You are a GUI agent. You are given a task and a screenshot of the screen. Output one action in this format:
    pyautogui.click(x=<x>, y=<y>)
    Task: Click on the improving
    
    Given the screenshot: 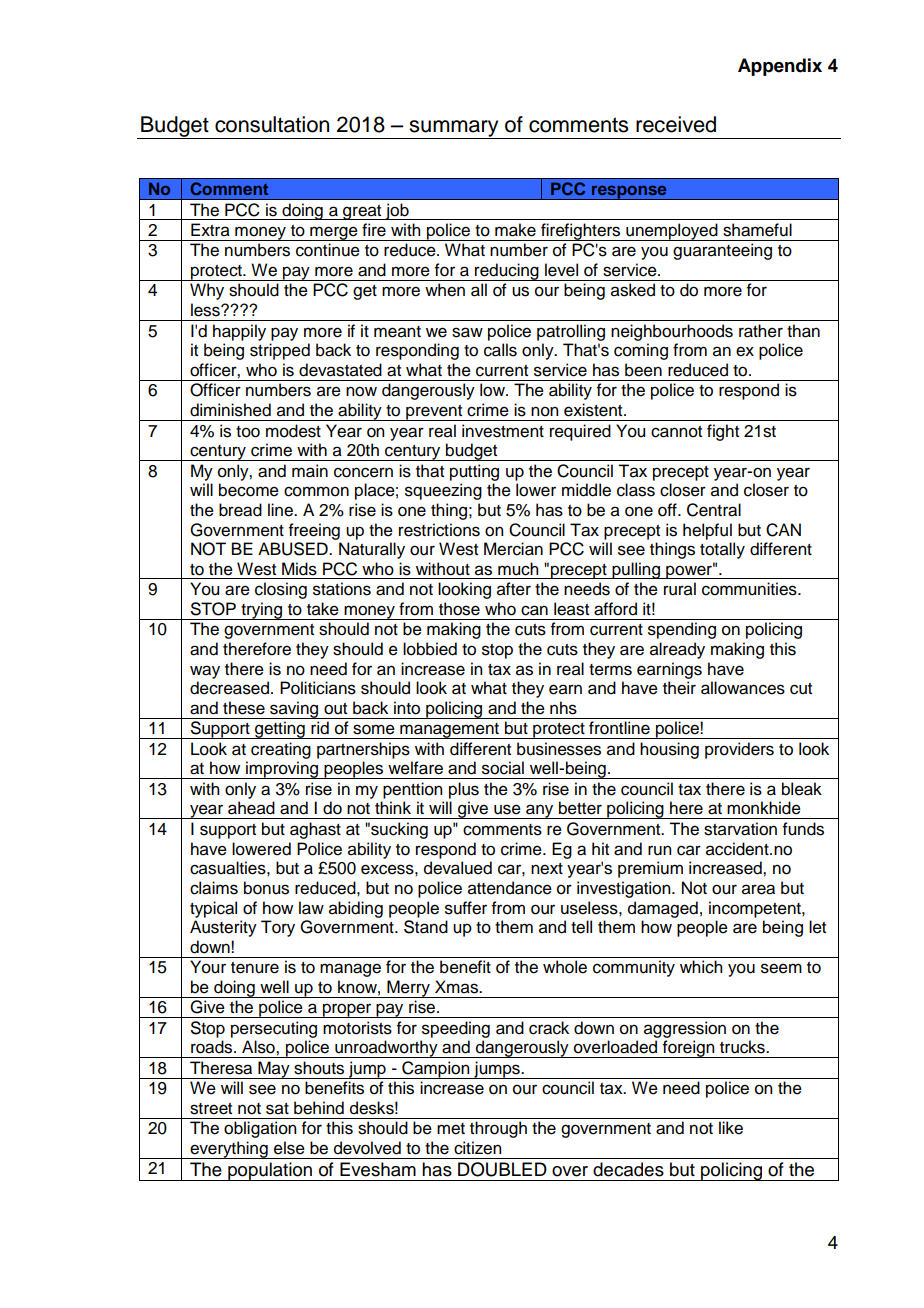 What is the action you would take?
    pyautogui.click(x=282, y=770)
